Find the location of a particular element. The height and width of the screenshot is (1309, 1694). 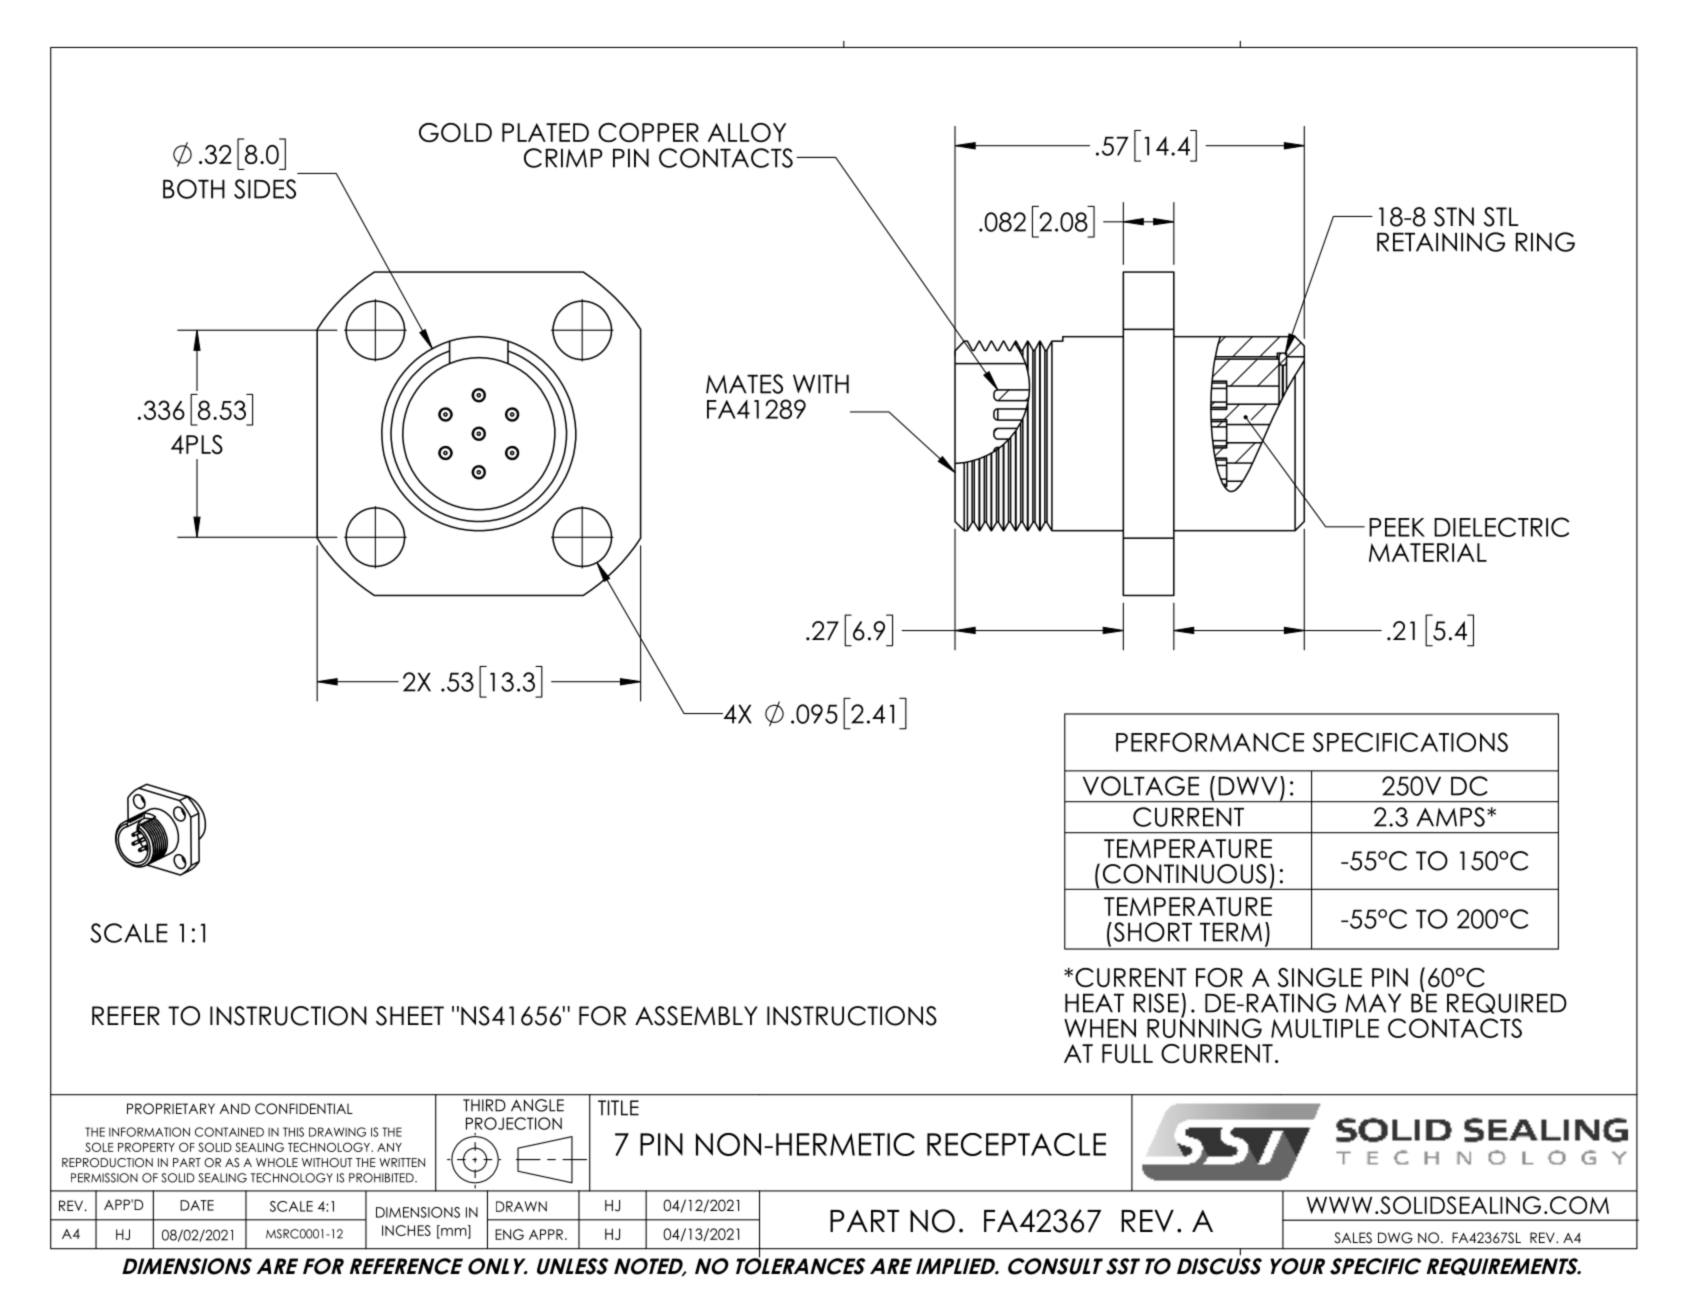

SALES is located at coordinates (1353, 1238).
